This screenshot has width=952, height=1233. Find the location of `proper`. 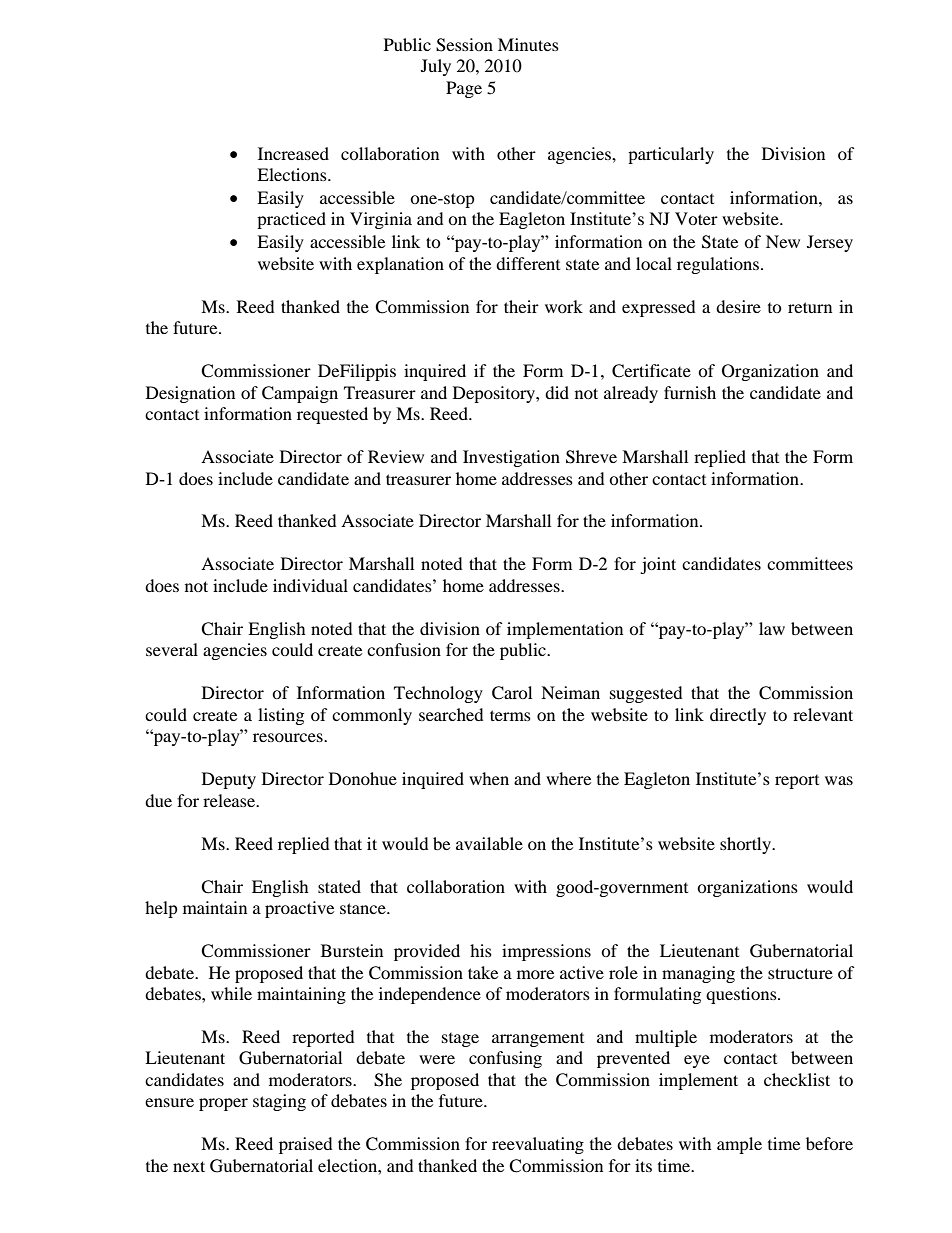

proper is located at coordinates (223, 1104).
